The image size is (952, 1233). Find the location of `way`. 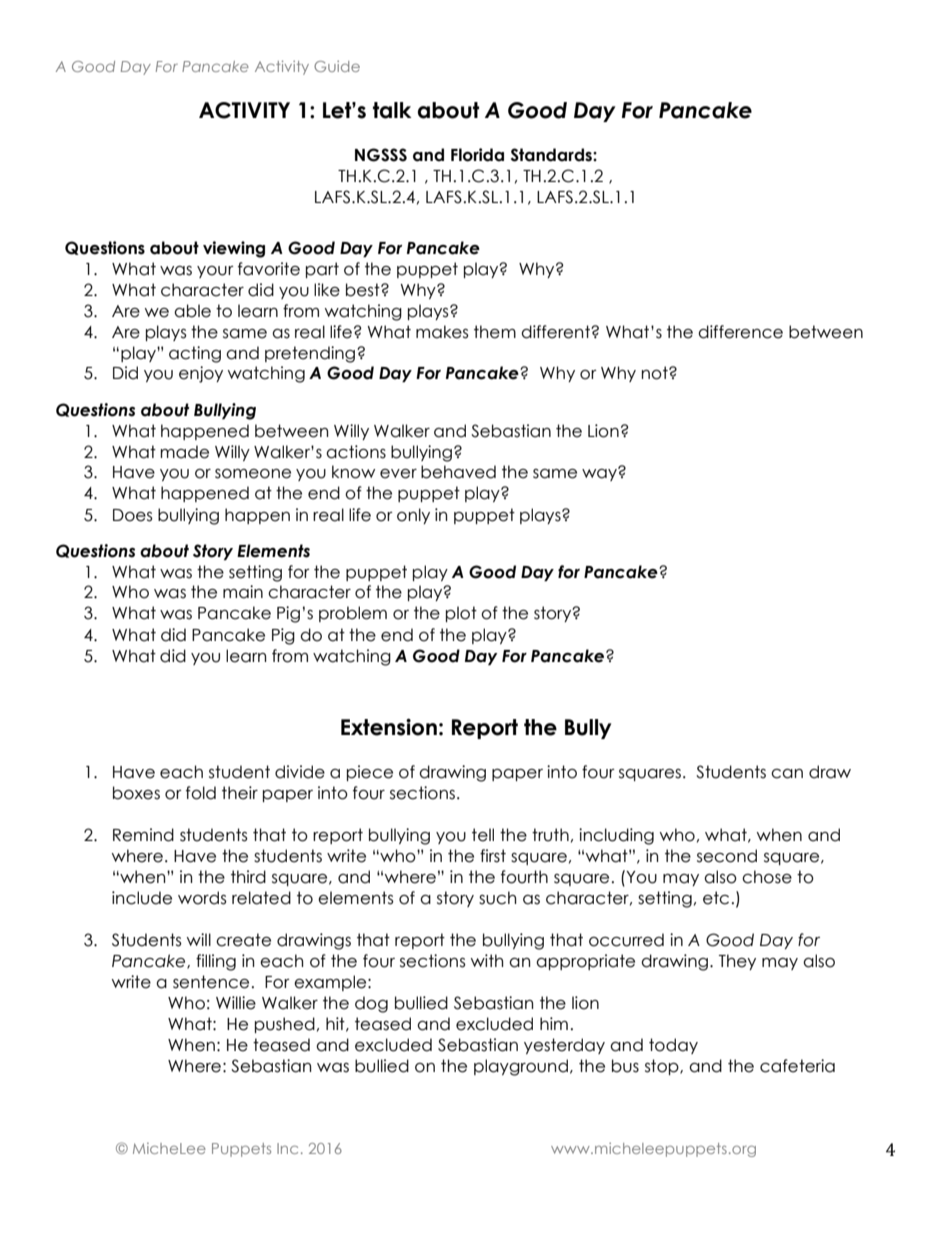

way is located at coordinates (600, 474).
